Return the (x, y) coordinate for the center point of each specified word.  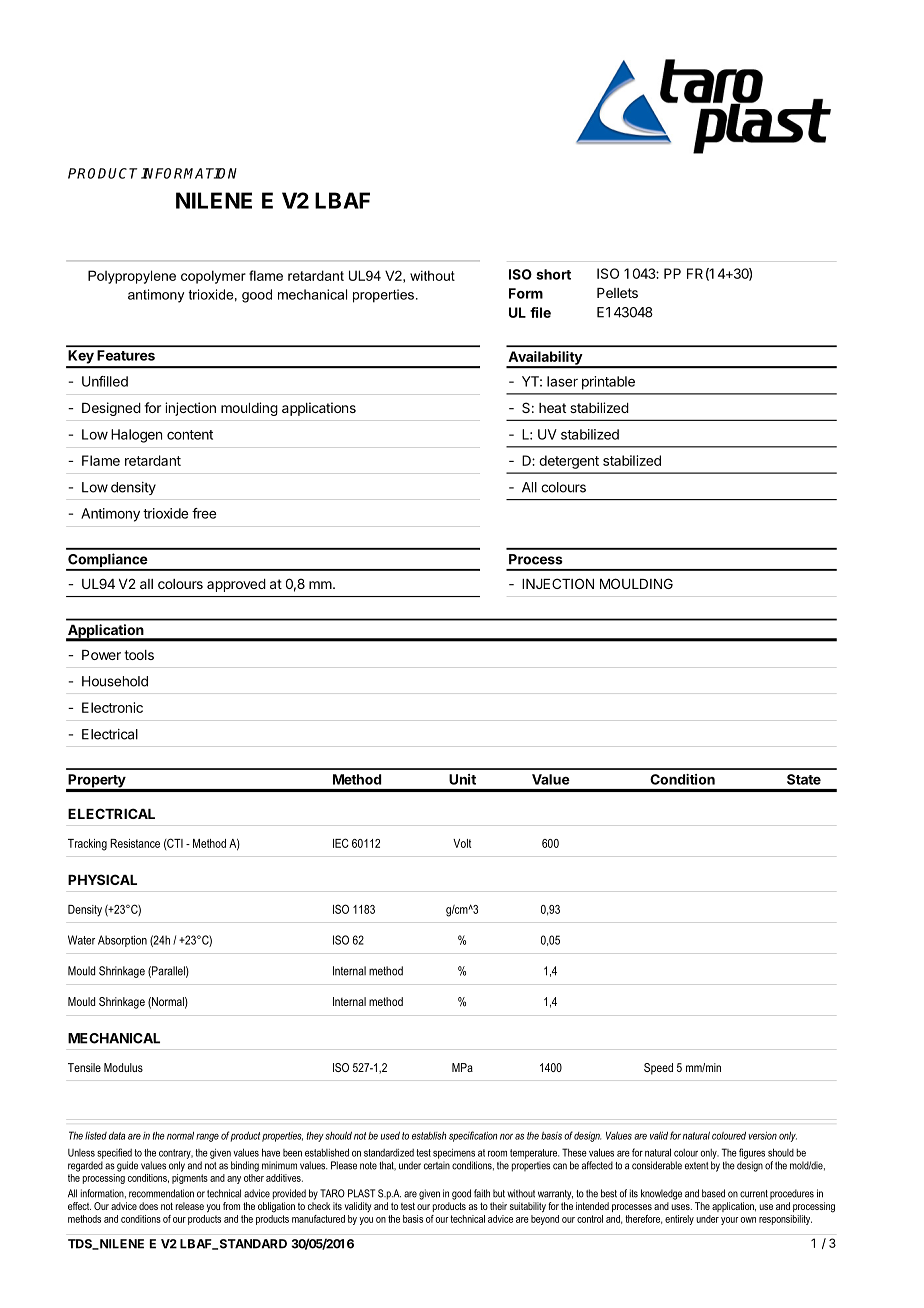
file (540, 312)
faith (482, 1193)
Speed (658, 1069)
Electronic (112, 707)
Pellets (617, 293)
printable (608, 383)
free (204, 513)
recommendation (161, 1193)
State (804, 779)
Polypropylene (132, 277)
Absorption (122, 941)
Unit (462, 779)
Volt (462, 843)
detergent (569, 462)
